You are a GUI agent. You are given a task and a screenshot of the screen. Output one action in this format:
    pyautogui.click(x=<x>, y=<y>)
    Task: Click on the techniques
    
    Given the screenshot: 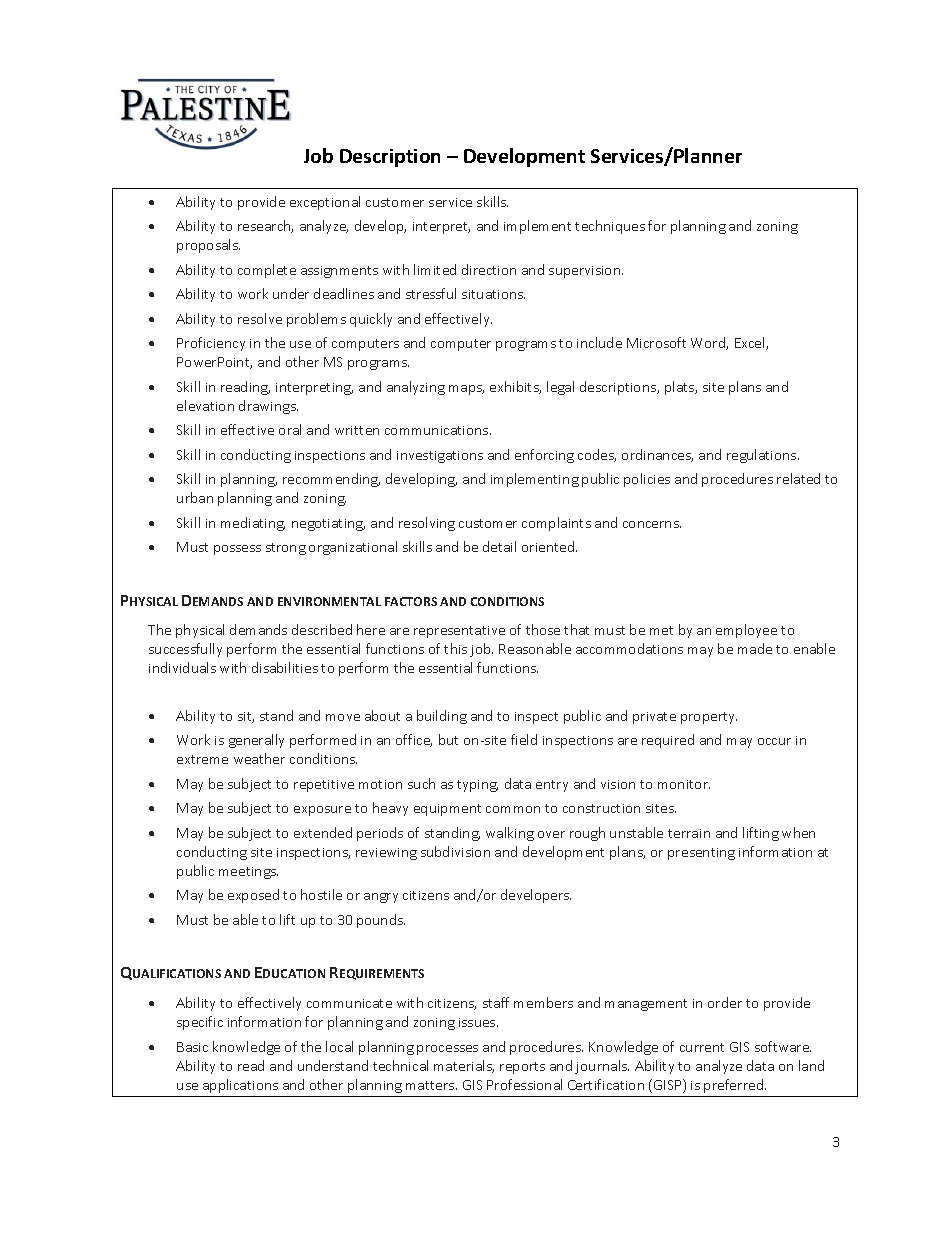 What is the action you would take?
    pyautogui.click(x=610, y=227)
